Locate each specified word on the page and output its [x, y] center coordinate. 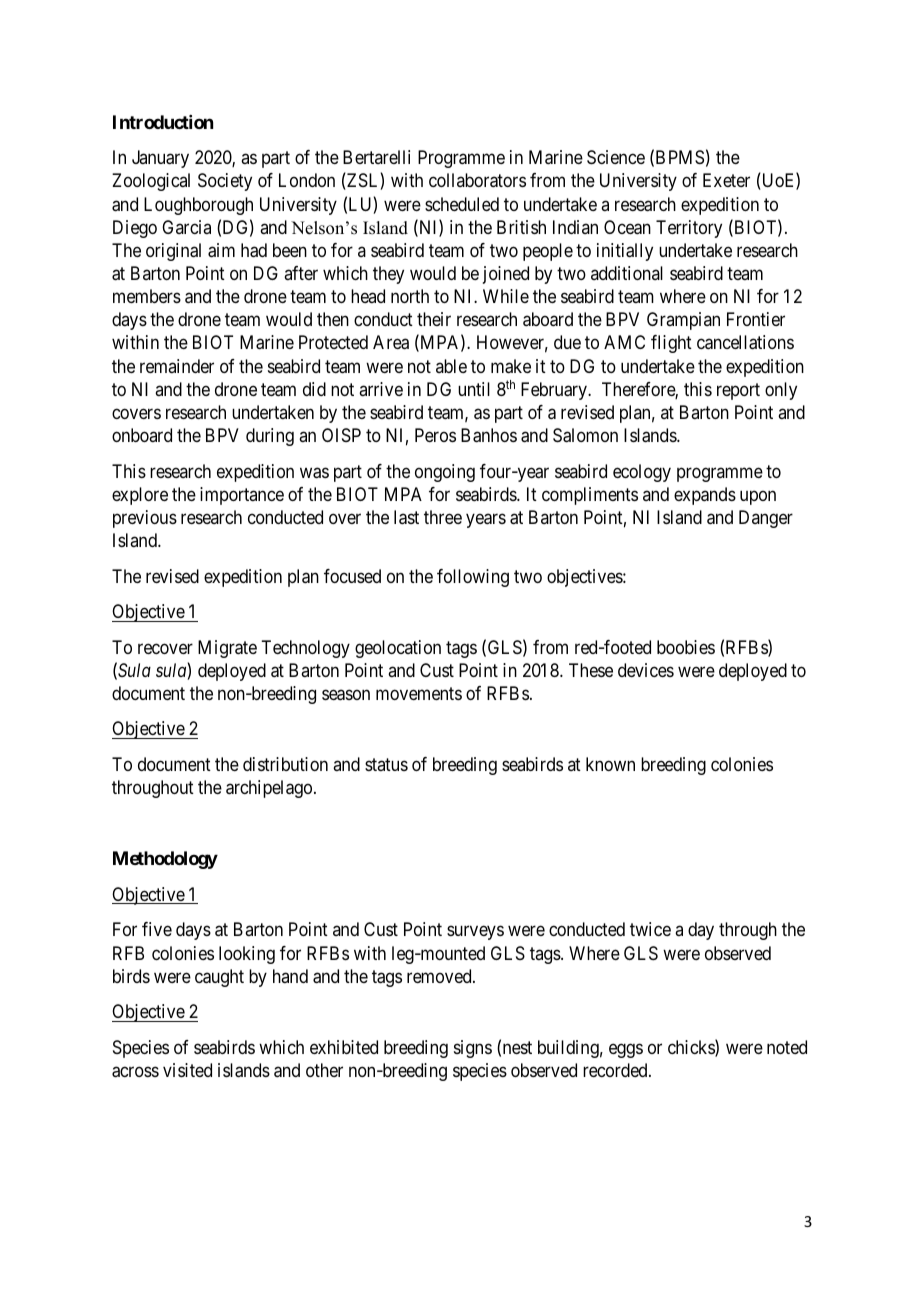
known [610, 764]
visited [187, 1070]
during [270, 437]
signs [473, 1049]
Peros [435, 435]
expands [705, 496]
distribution [285, 764]
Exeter [726, 180]
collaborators [477, 180]
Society [225, 182]
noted [787, 1047]
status [386, 764]
